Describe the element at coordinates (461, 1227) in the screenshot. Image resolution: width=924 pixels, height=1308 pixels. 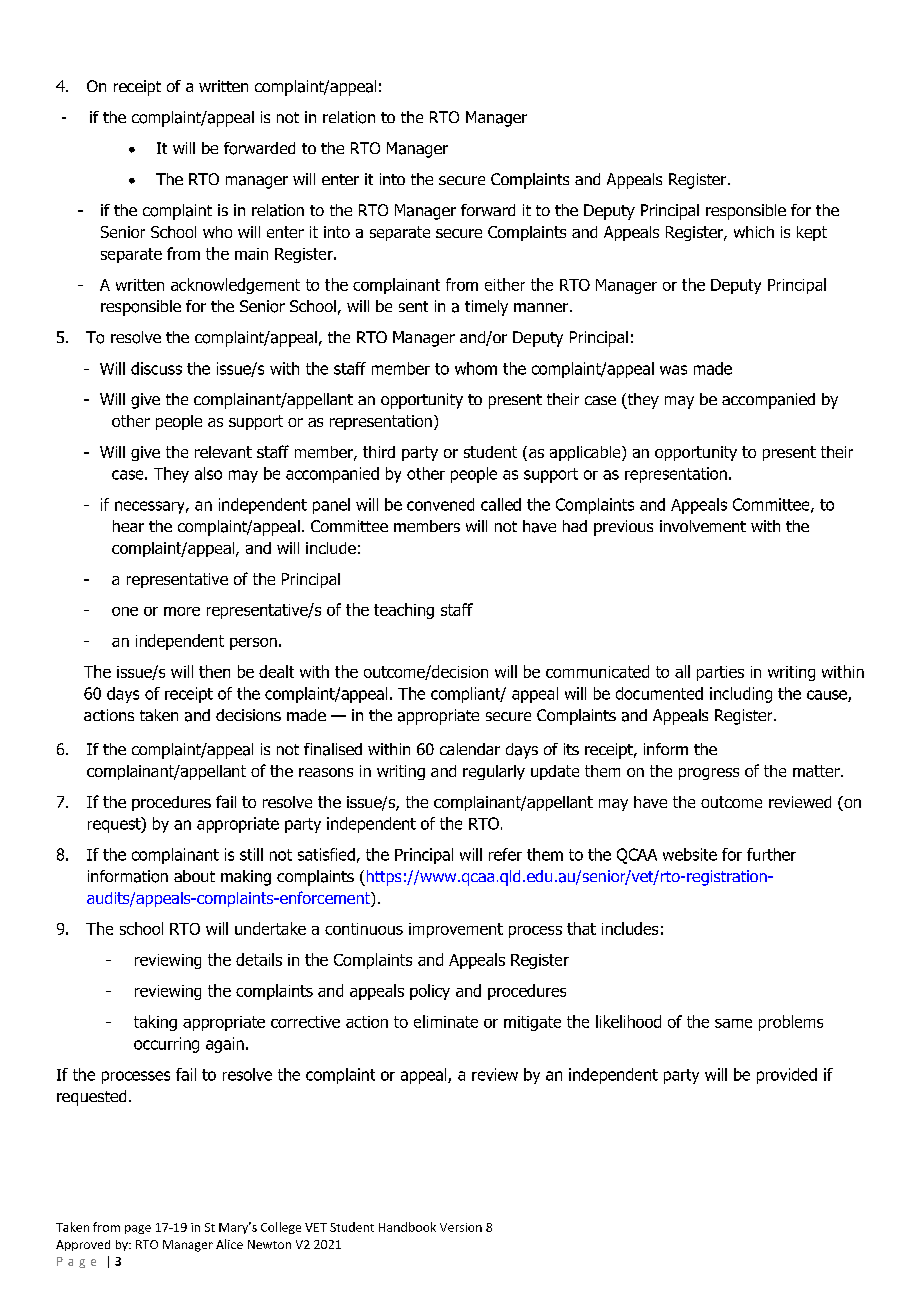
I see `Version` at that location.
